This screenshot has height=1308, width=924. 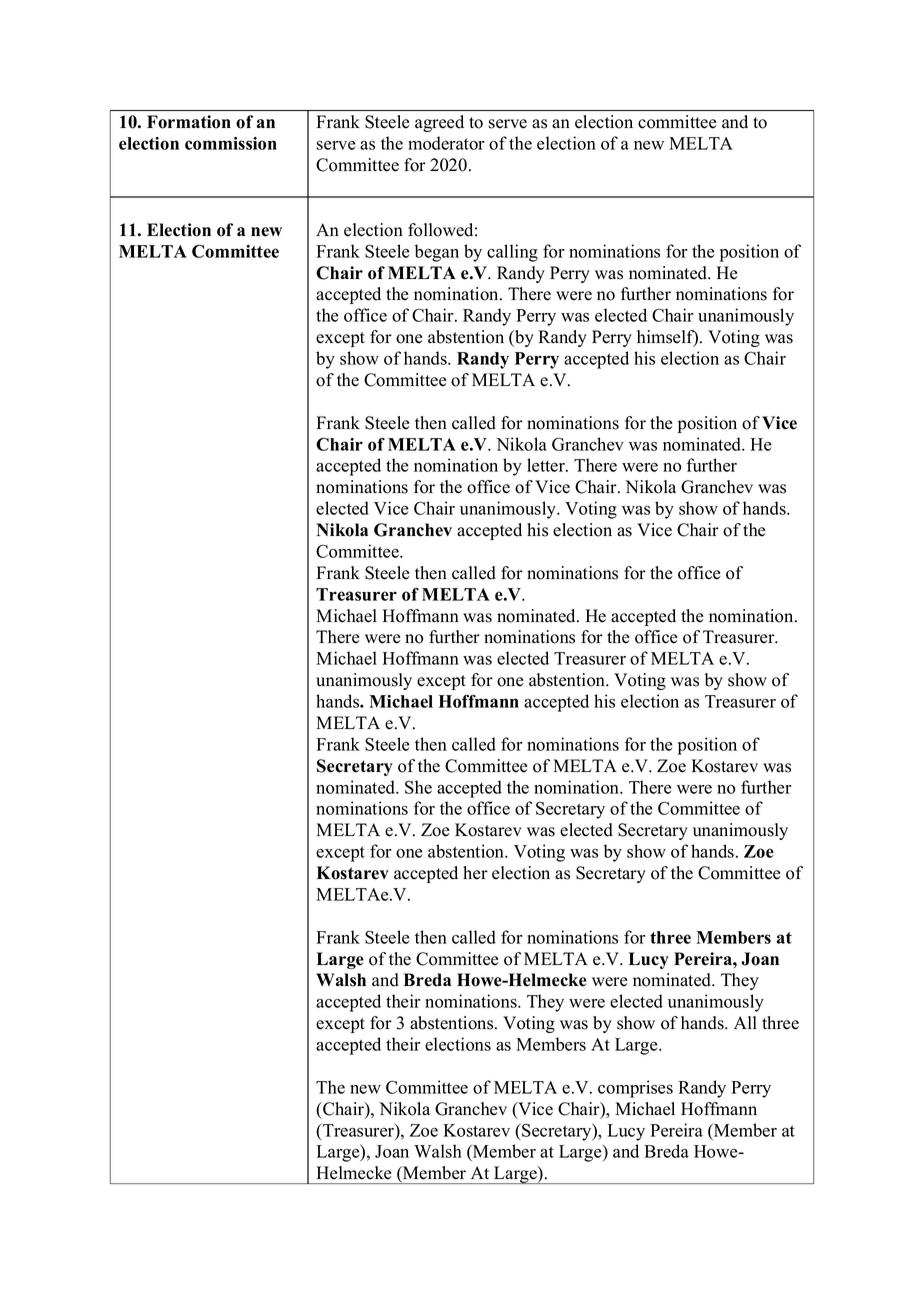 What do you see at coordinates (418, 787) in the screenshot?
I see `She` at bounding box center [418, 787].
